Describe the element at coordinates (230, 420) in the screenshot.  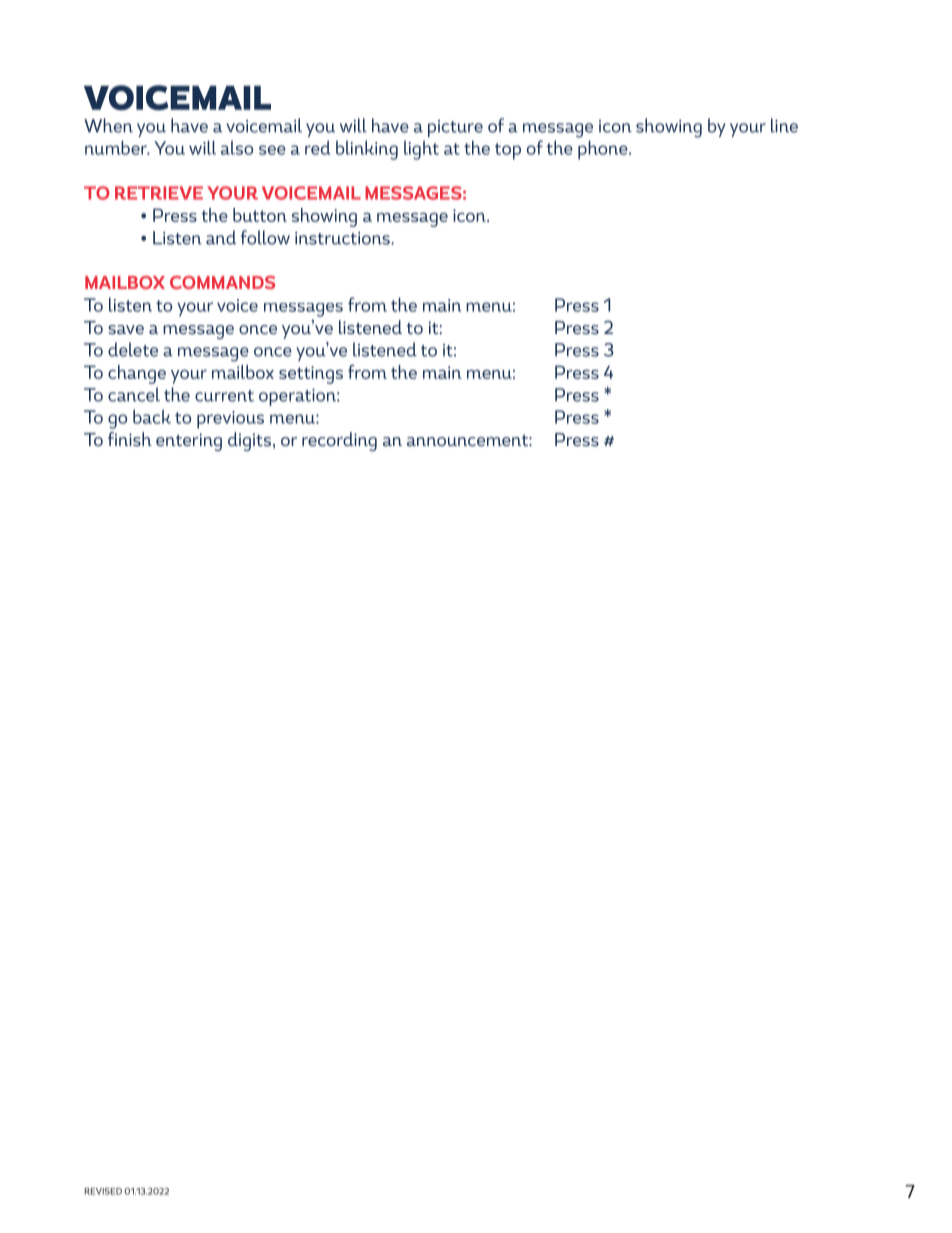
I see `previous` at that location.
